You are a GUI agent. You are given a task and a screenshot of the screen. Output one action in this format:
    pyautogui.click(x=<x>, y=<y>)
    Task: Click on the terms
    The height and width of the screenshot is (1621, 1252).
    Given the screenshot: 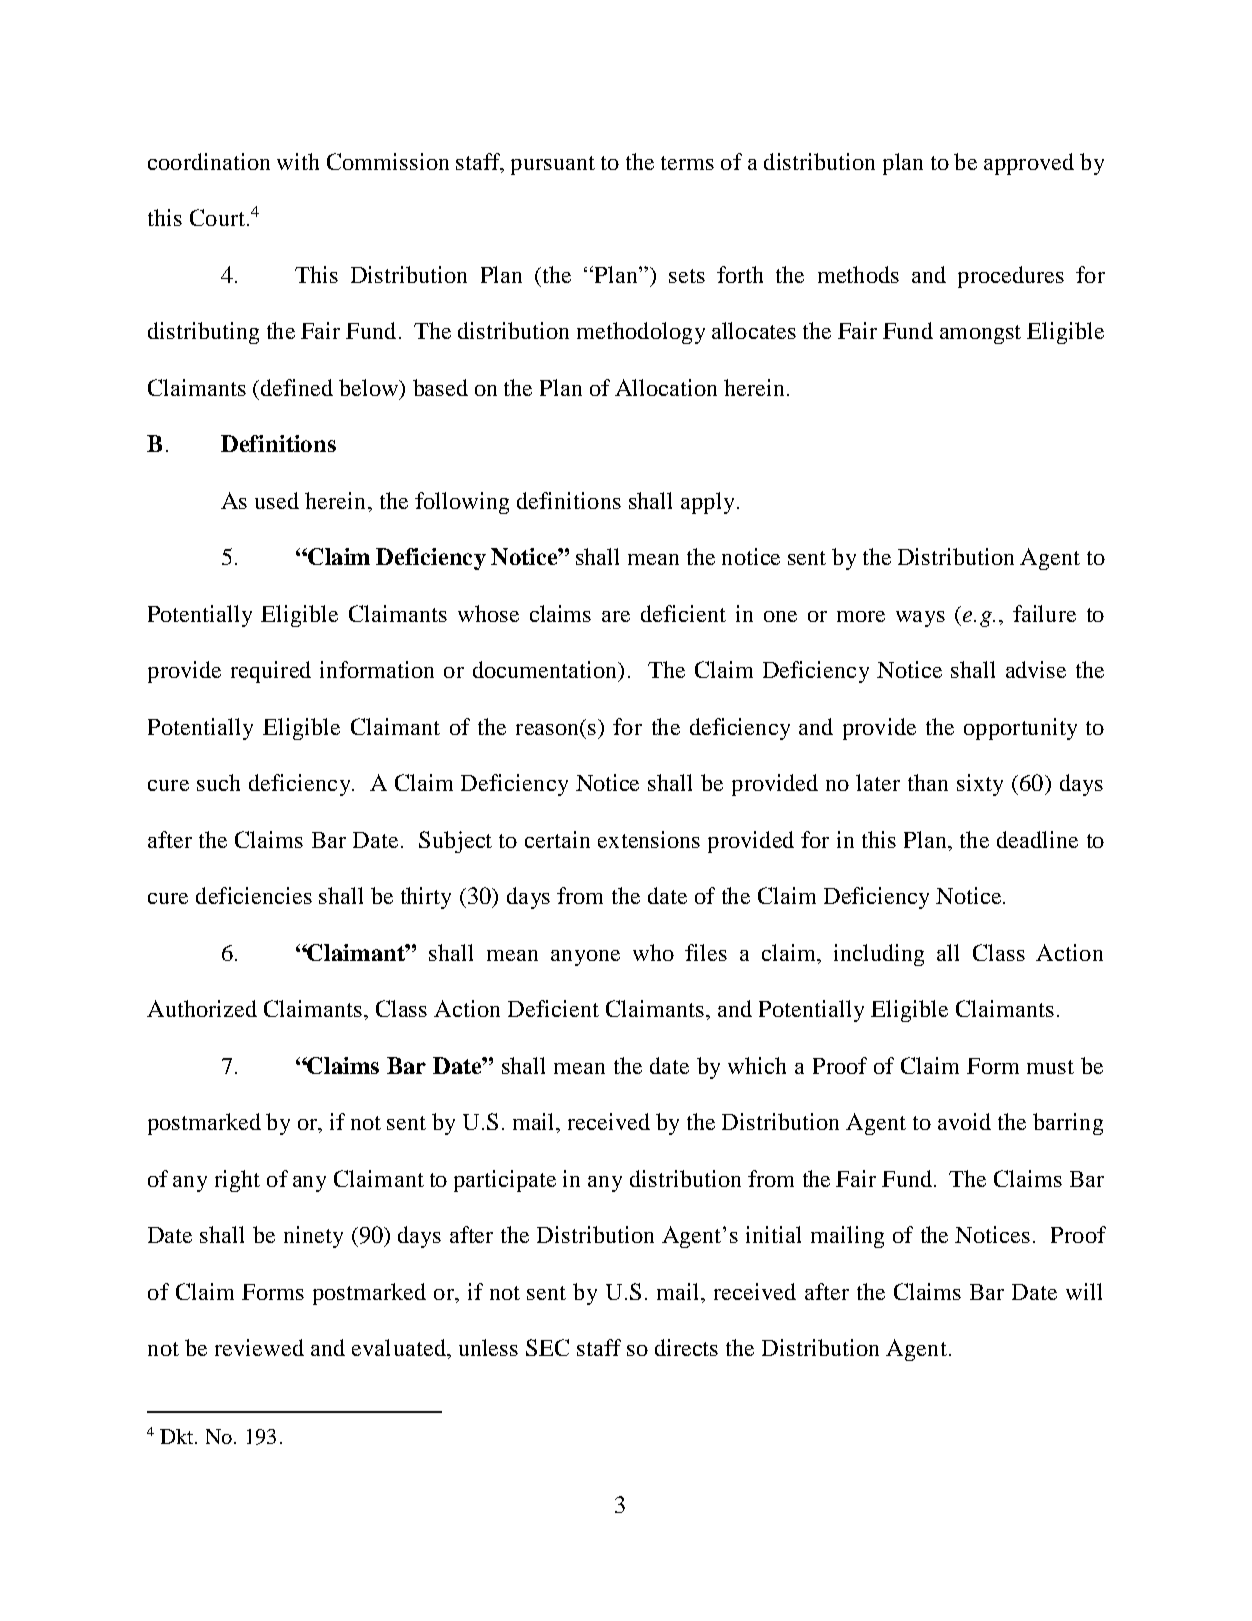 What is the action you would take?
    pyautogui.click(x=687, y=163)
